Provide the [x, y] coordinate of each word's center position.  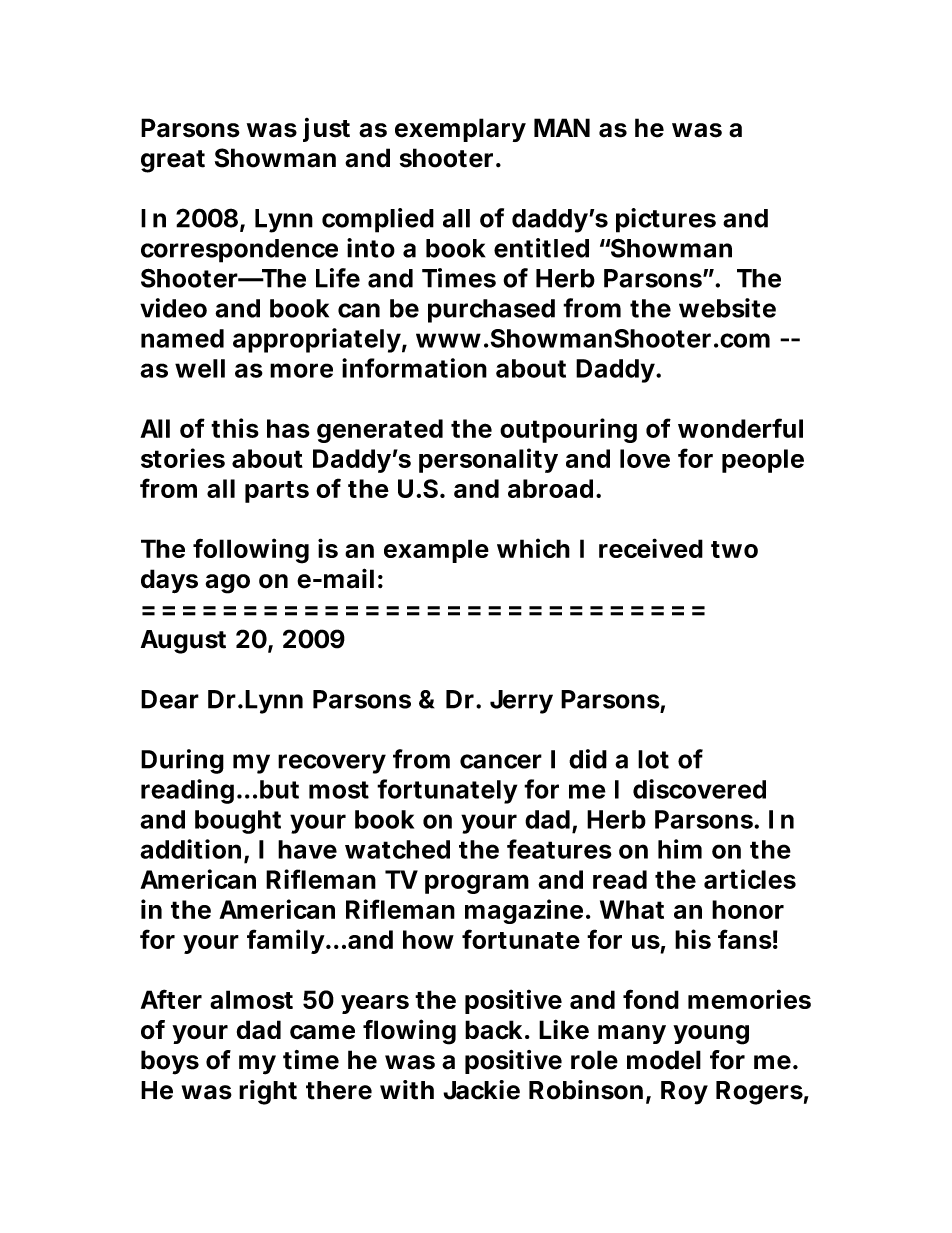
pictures [666, 220]
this [235, 428]
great [173, 161]
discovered [699, 789]
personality [488, 460]
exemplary [460, 130]
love [645, 458]
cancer [501, 761]
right [268, 1092]
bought [238, 822]
